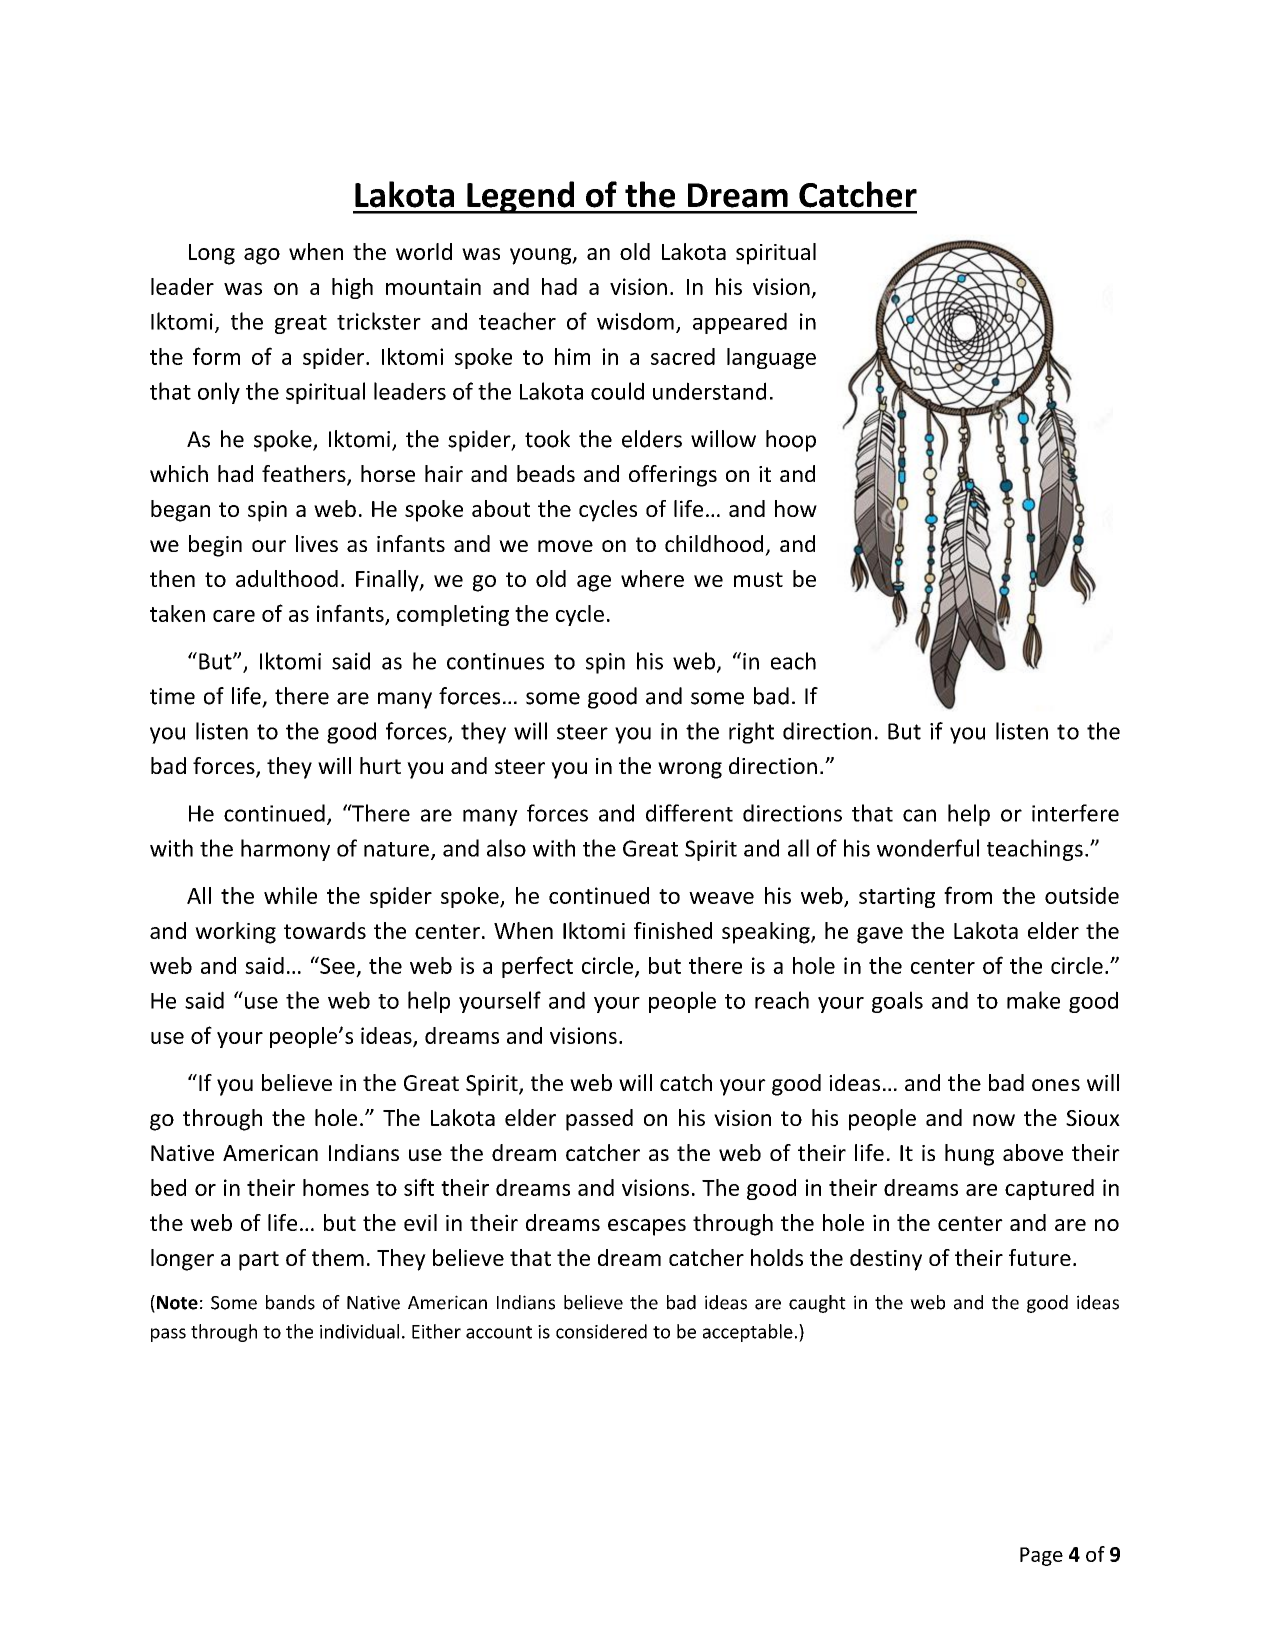 This document has width=1270, height=1643. Describe the element at coordinates (771, 358) in the document. I see `language` at that location.
